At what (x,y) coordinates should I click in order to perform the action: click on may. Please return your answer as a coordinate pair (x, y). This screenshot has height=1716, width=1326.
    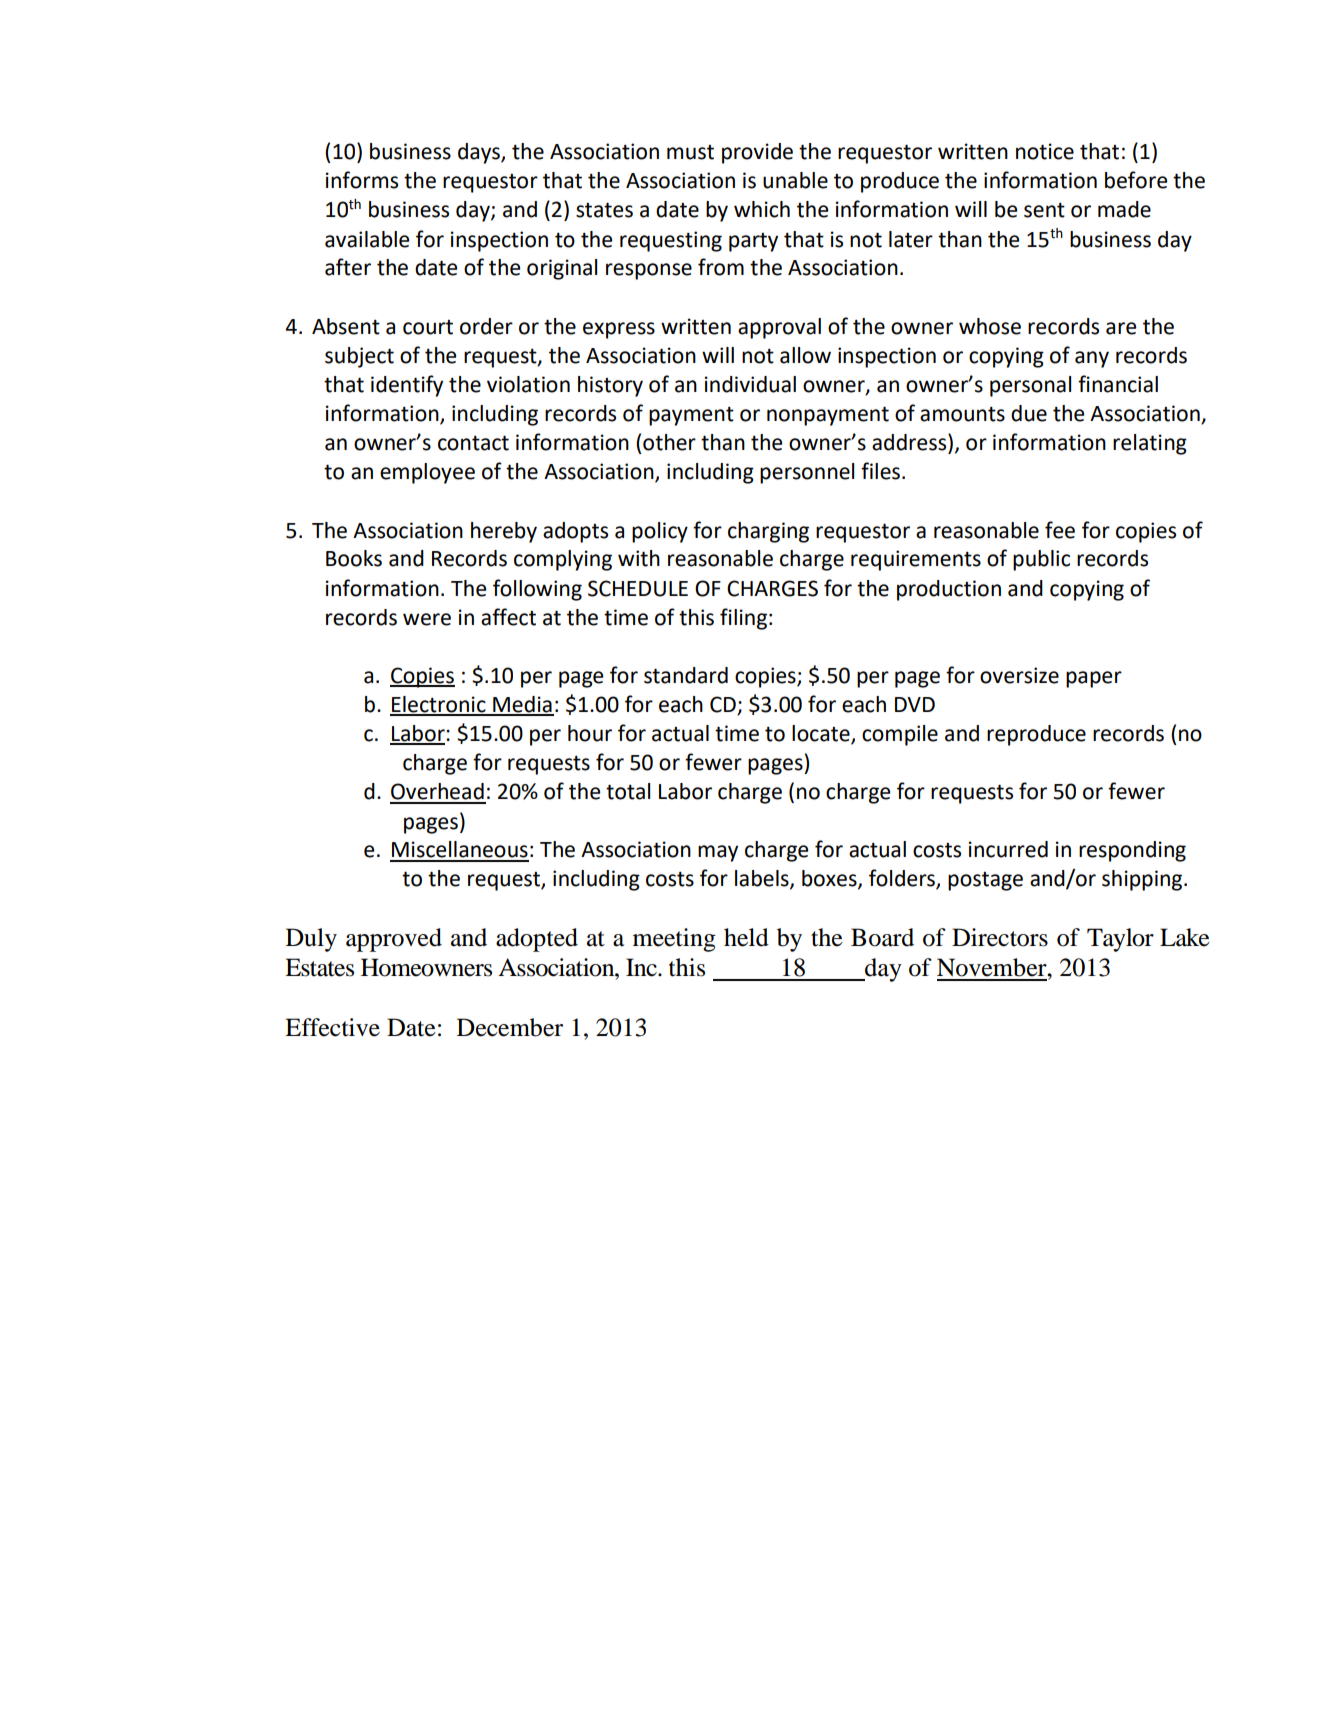
    Looking at the image, I should click on (718, 853).
